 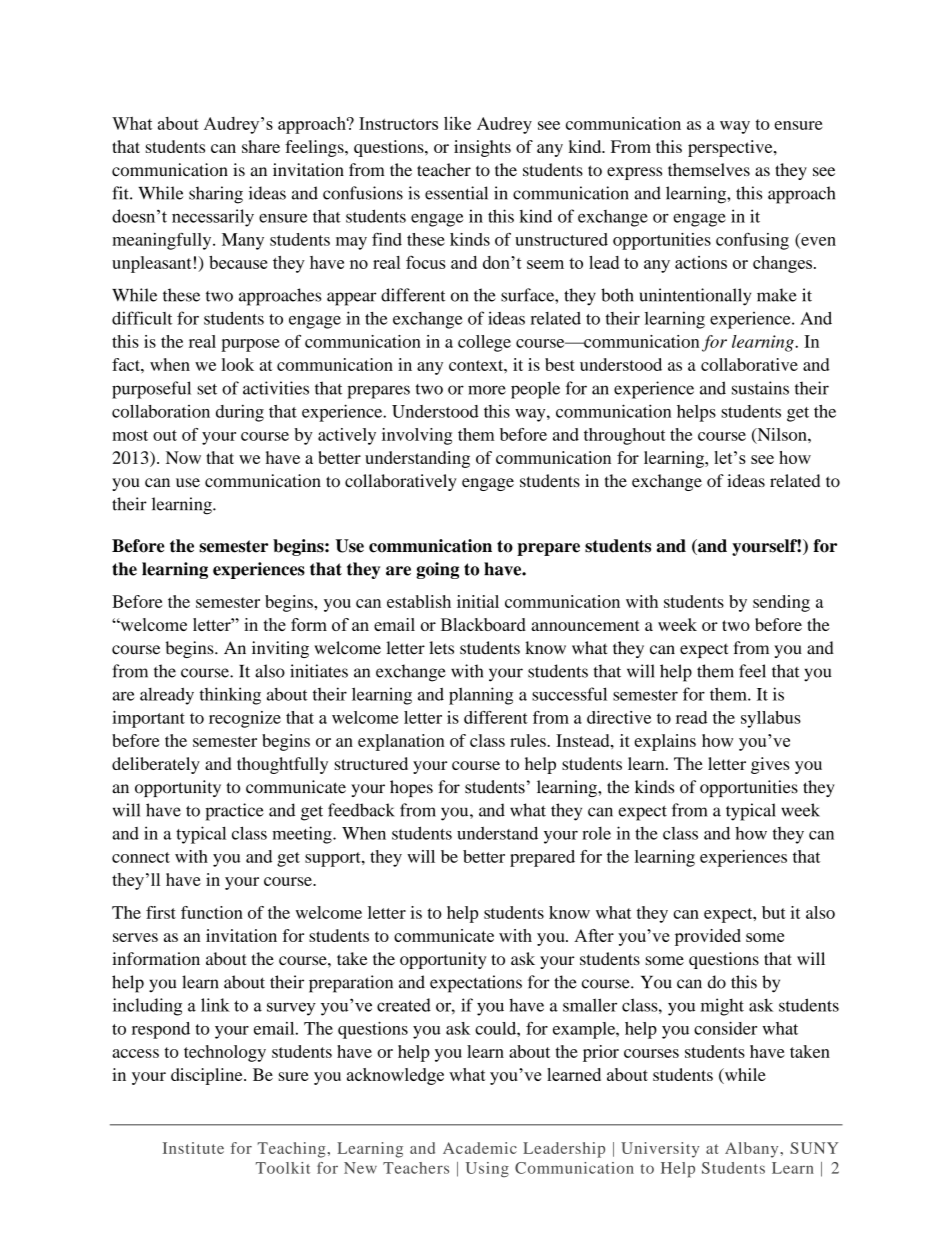 I want to click on share, so click(x=261, y=146).
